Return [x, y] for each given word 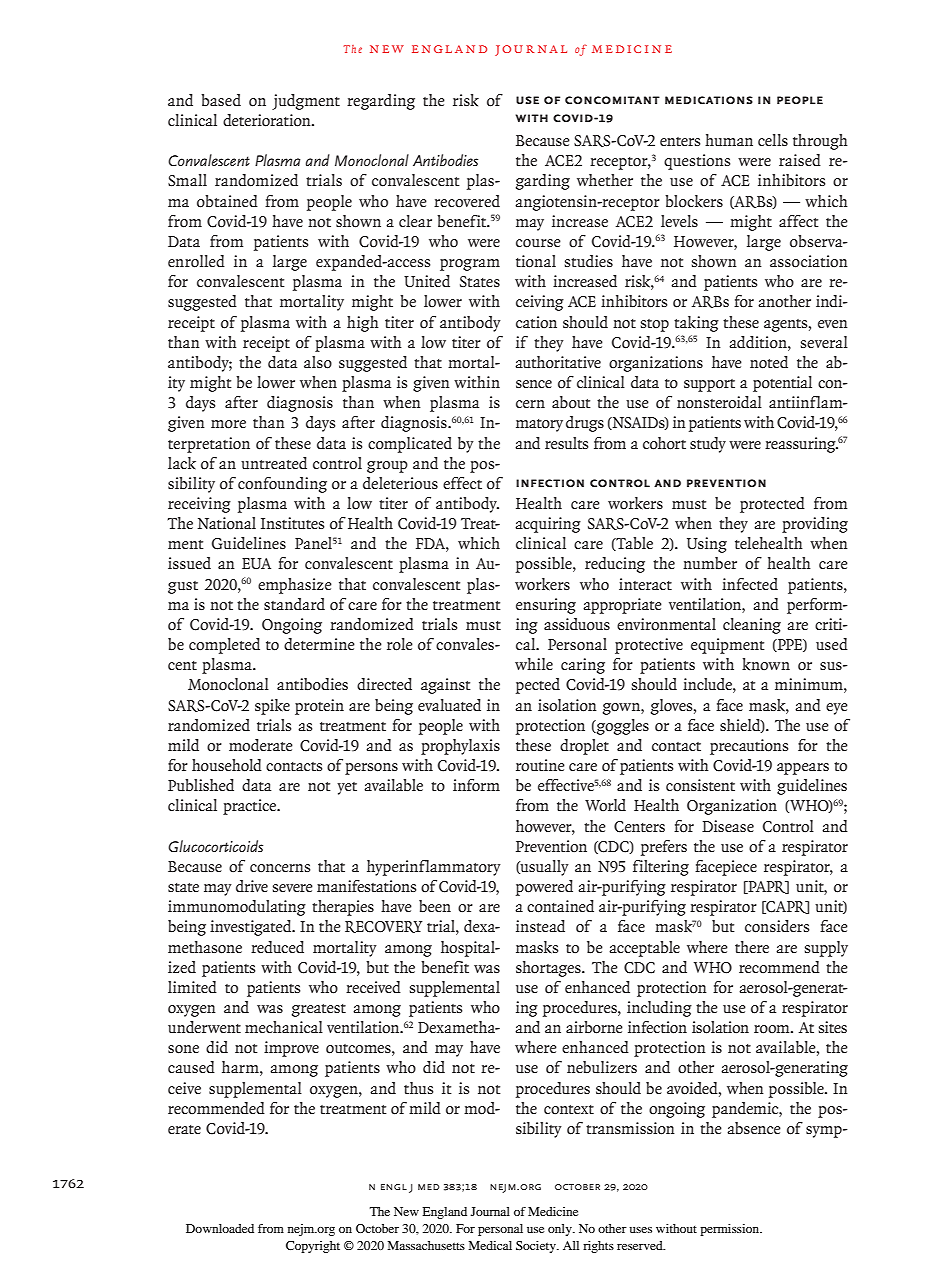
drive [252, 886]
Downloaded [220, 1228]
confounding [282, 485]
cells [773, 140]
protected [772, 505]
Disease [728, 826]
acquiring [548, 525]
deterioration [268, 120]
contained [560, 906]
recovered [467, 201]
